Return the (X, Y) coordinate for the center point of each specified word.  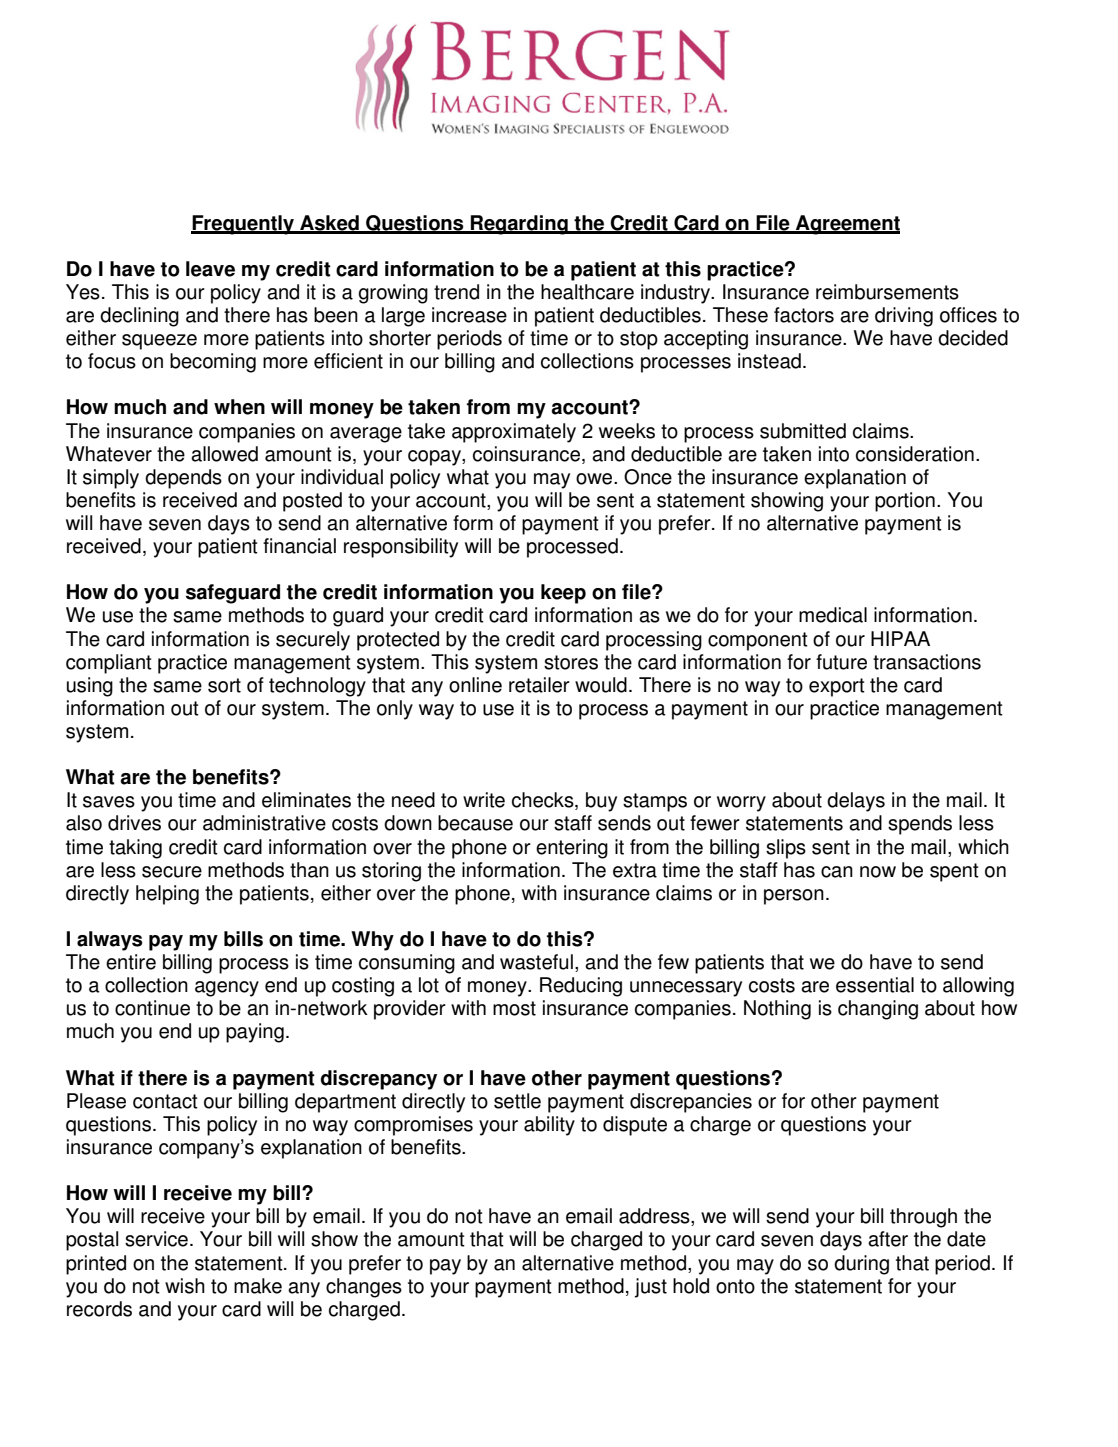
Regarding (519, 225)
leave (210, 269)
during (861, 1265)
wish (185, 1286)
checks (544, 801)
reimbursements (887, 292)
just (651, 1288)
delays (856, 802)
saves (109, 802)
